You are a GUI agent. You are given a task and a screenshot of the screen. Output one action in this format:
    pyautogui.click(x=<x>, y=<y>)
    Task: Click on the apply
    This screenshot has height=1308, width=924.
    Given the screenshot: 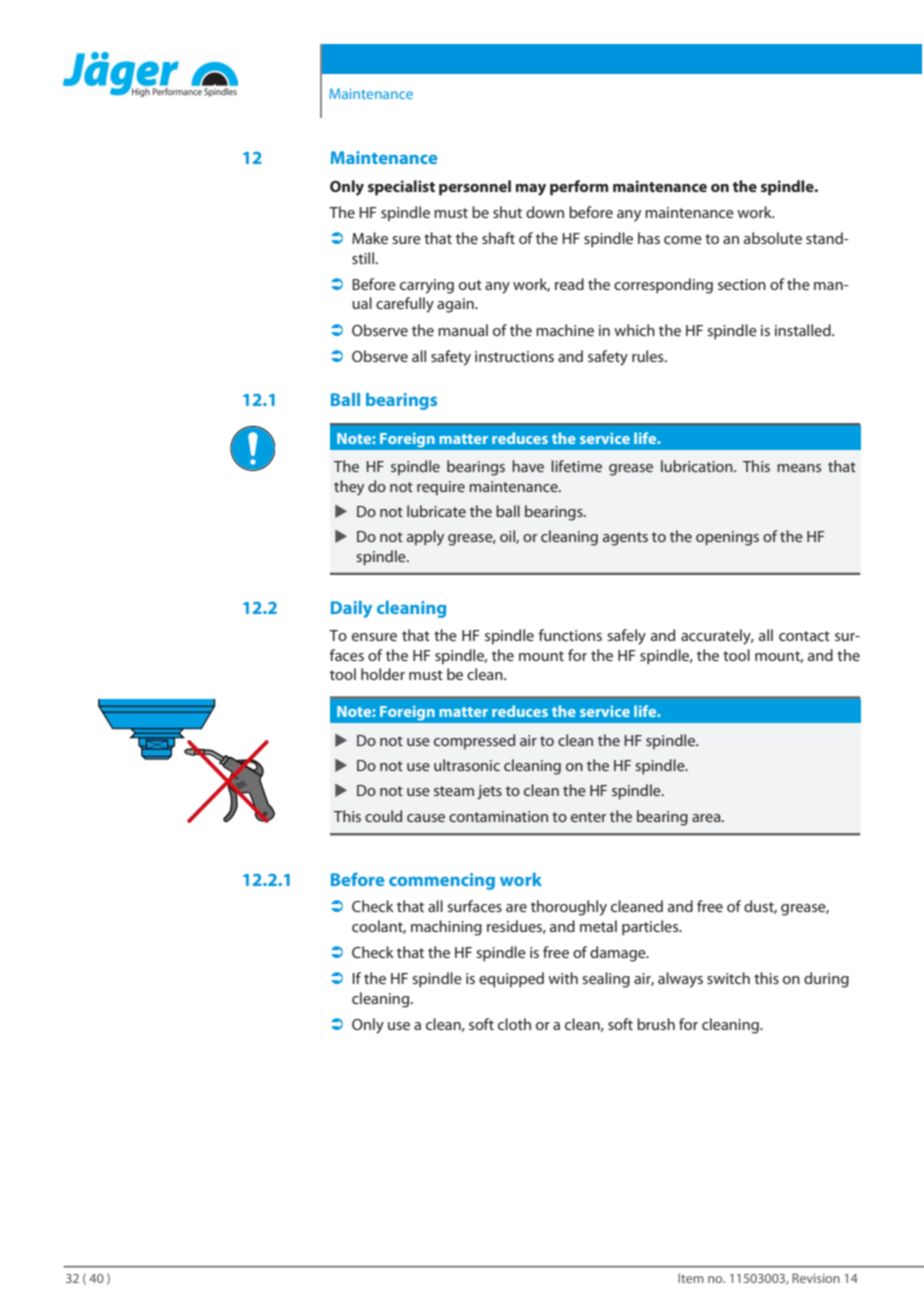 What is the action you would take?
    pyautogui.click(x=425, y=538)
